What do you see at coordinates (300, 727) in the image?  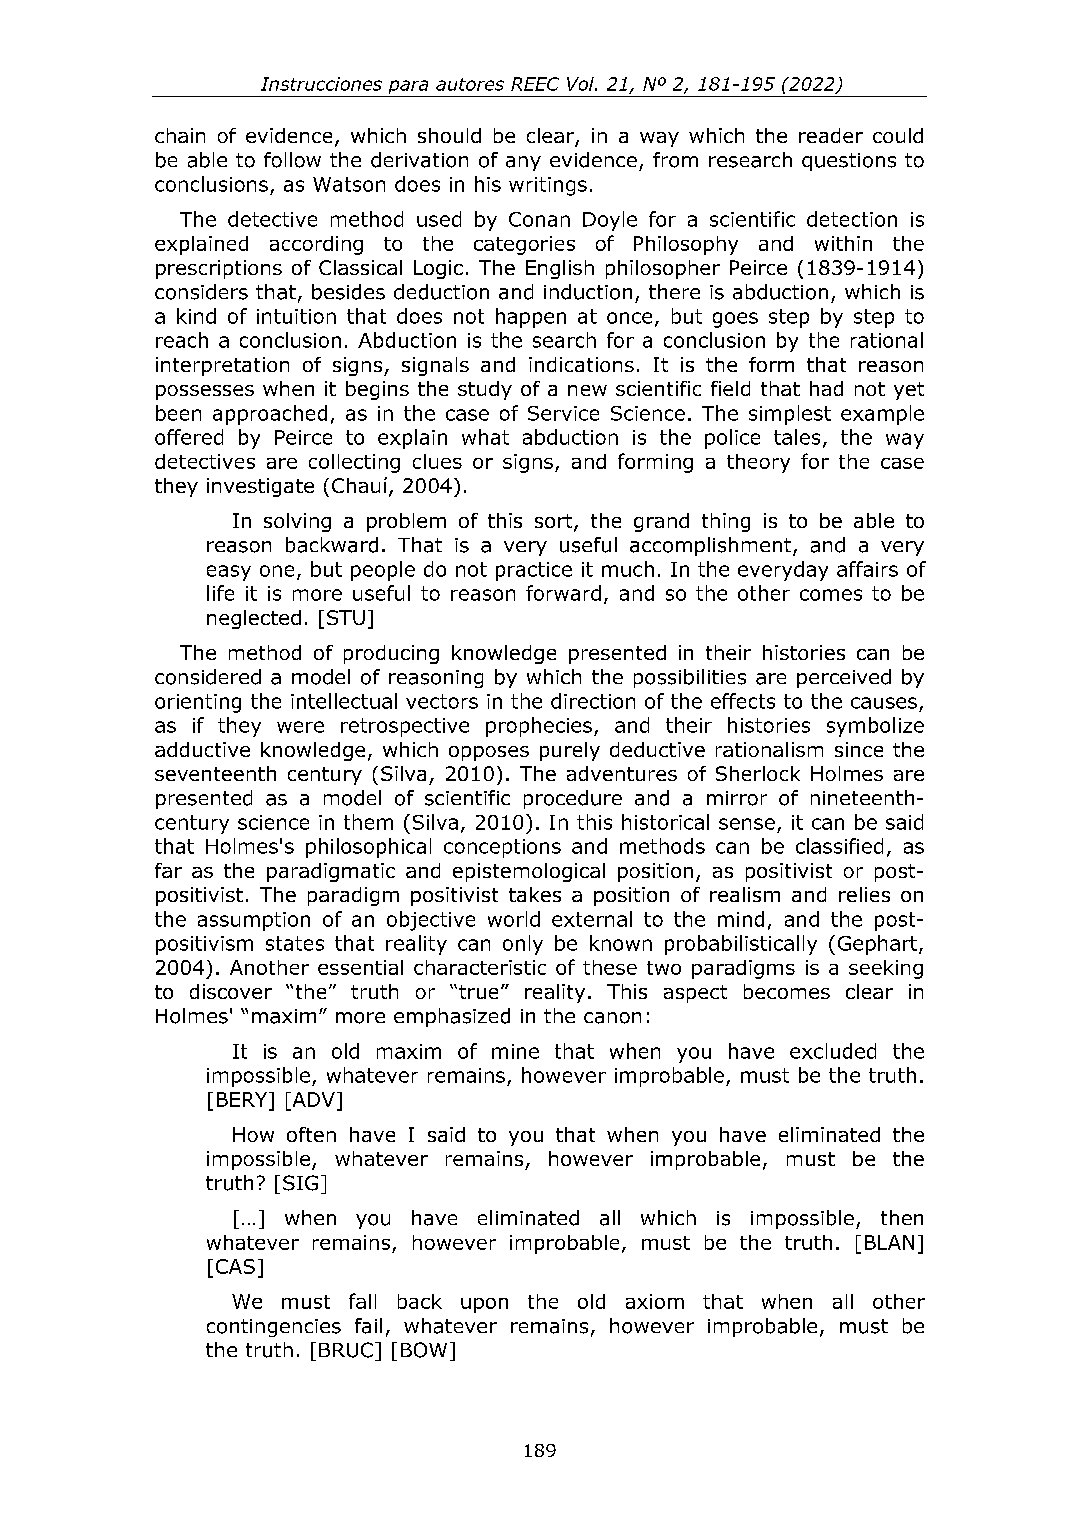 I see `were` at bounding box center [300, 727].
